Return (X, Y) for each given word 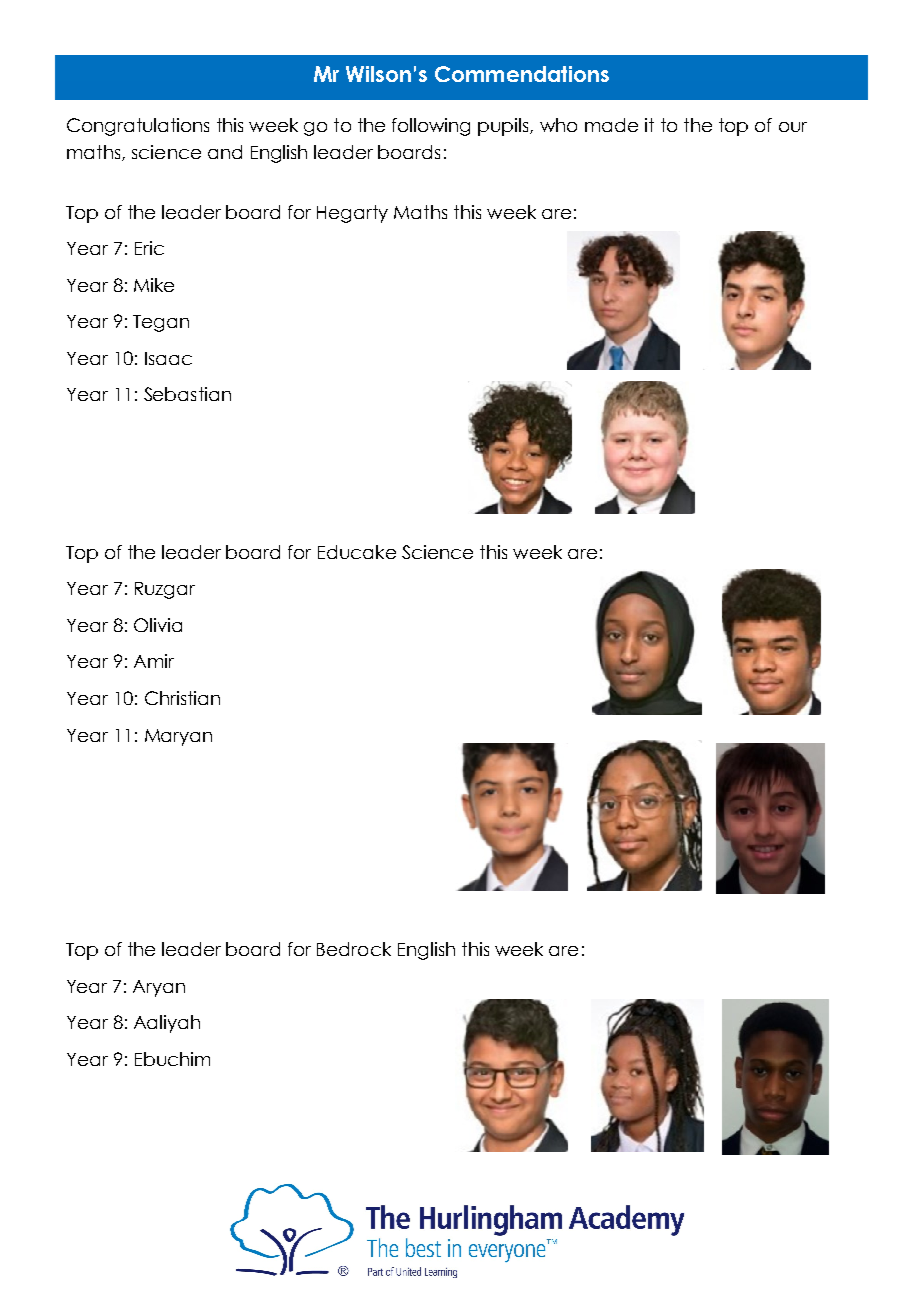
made (611, 125)
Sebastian (187, 394)
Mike (154, 285)
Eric (149, 248)
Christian (182, 698)
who (558, 125)
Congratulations (138, 127)
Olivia (158, 625)
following (431, 127)
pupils (504, 127)
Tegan (161, 323)
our (793, 127)
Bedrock (354, 949)
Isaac (168, 358)
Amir (154, 661)
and (225, 152)
